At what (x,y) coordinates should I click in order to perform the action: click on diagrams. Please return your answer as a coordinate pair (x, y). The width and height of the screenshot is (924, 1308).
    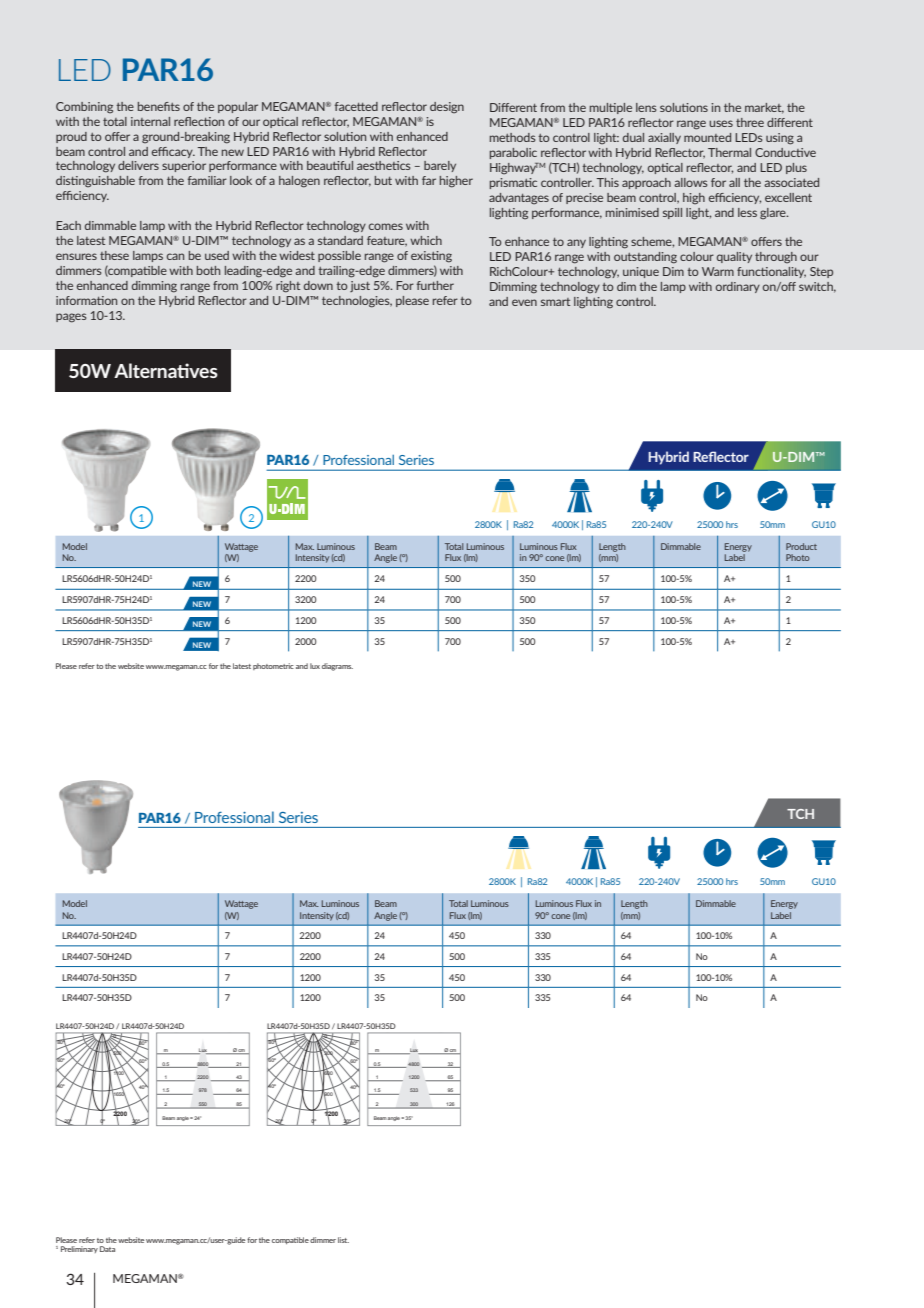
    Looking at the image, I should click on (337, 667).
